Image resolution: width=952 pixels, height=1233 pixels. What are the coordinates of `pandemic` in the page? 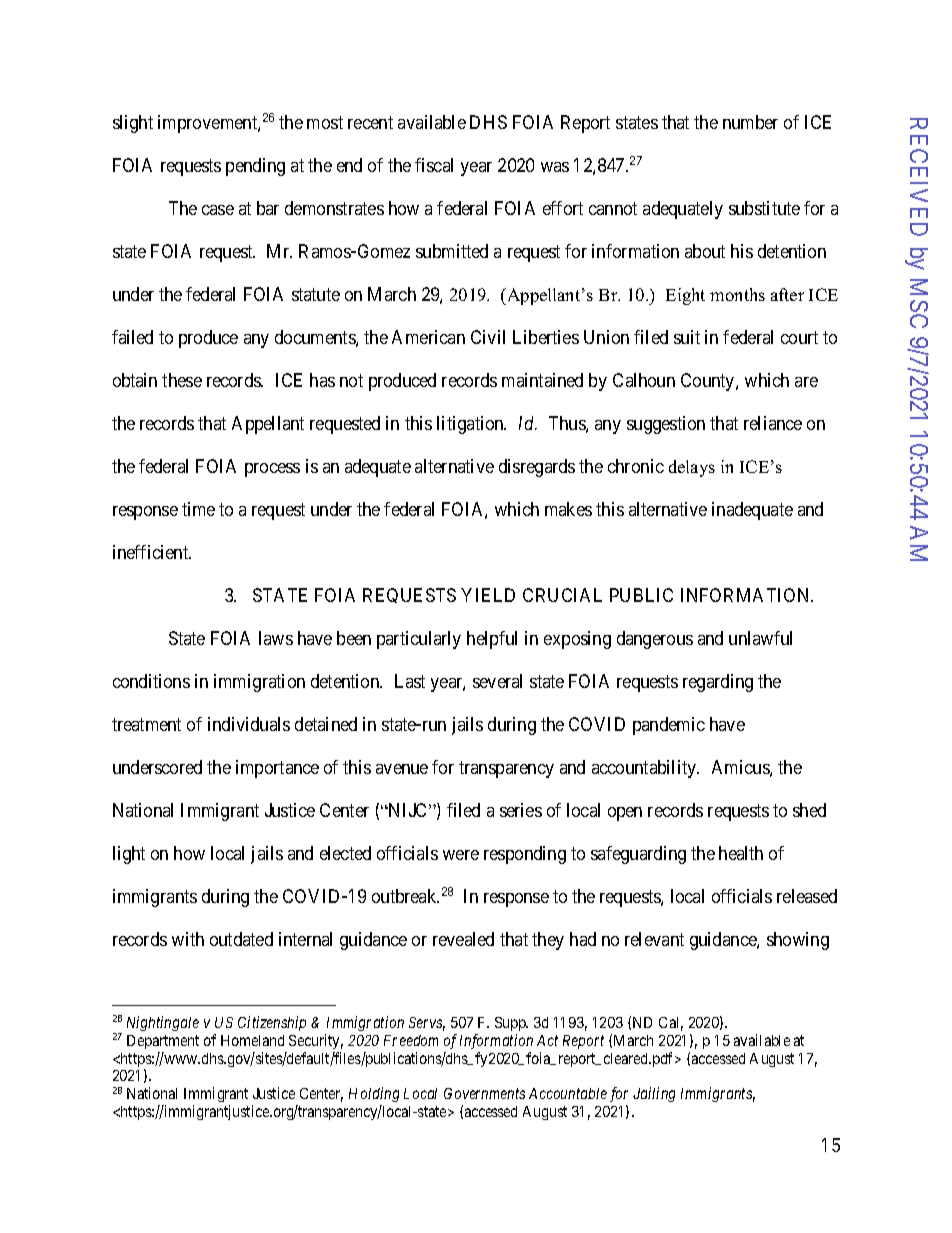 It's located at (669, 726).
